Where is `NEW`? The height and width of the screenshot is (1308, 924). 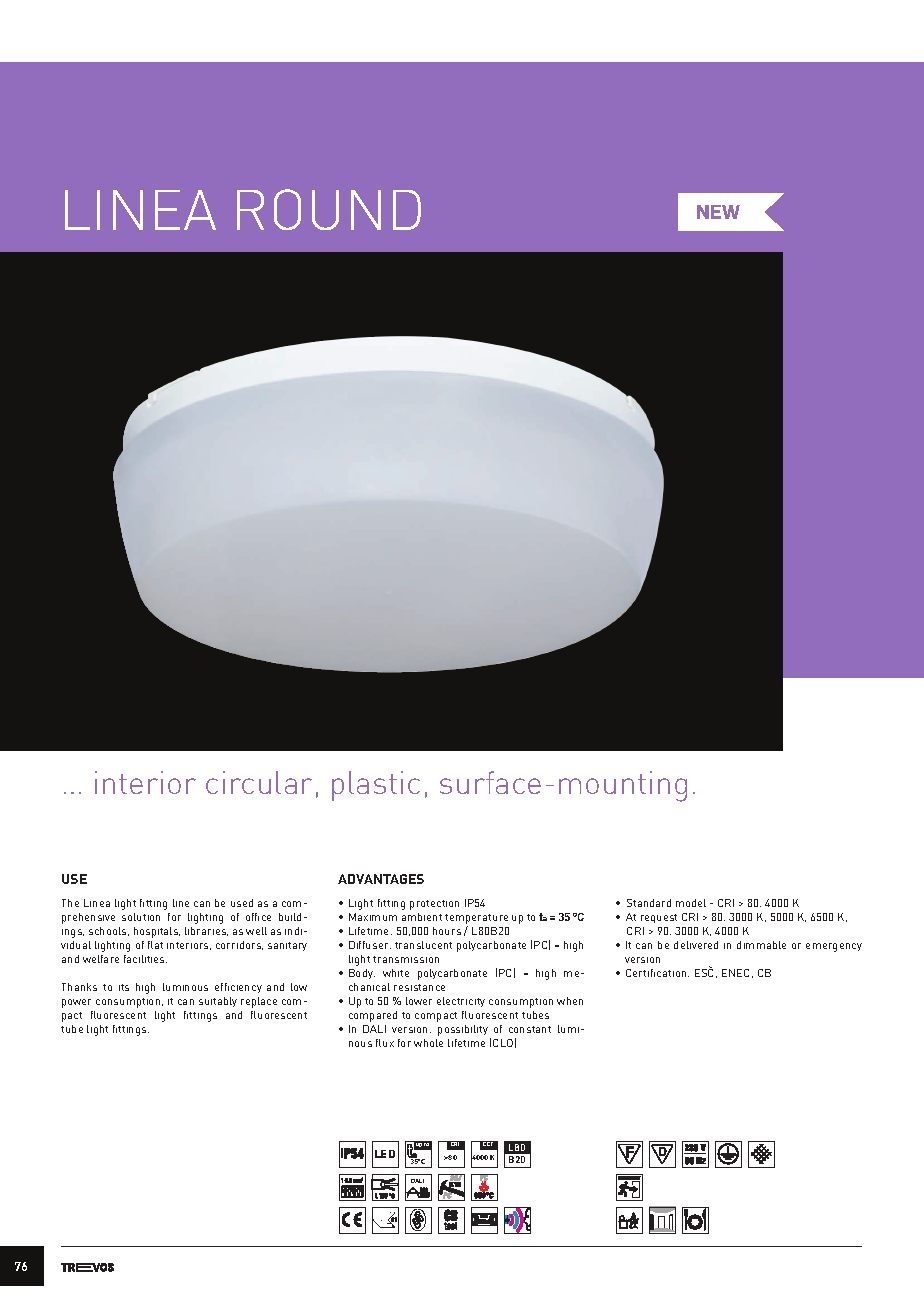
NEW is located at coordinates (718, 212).
